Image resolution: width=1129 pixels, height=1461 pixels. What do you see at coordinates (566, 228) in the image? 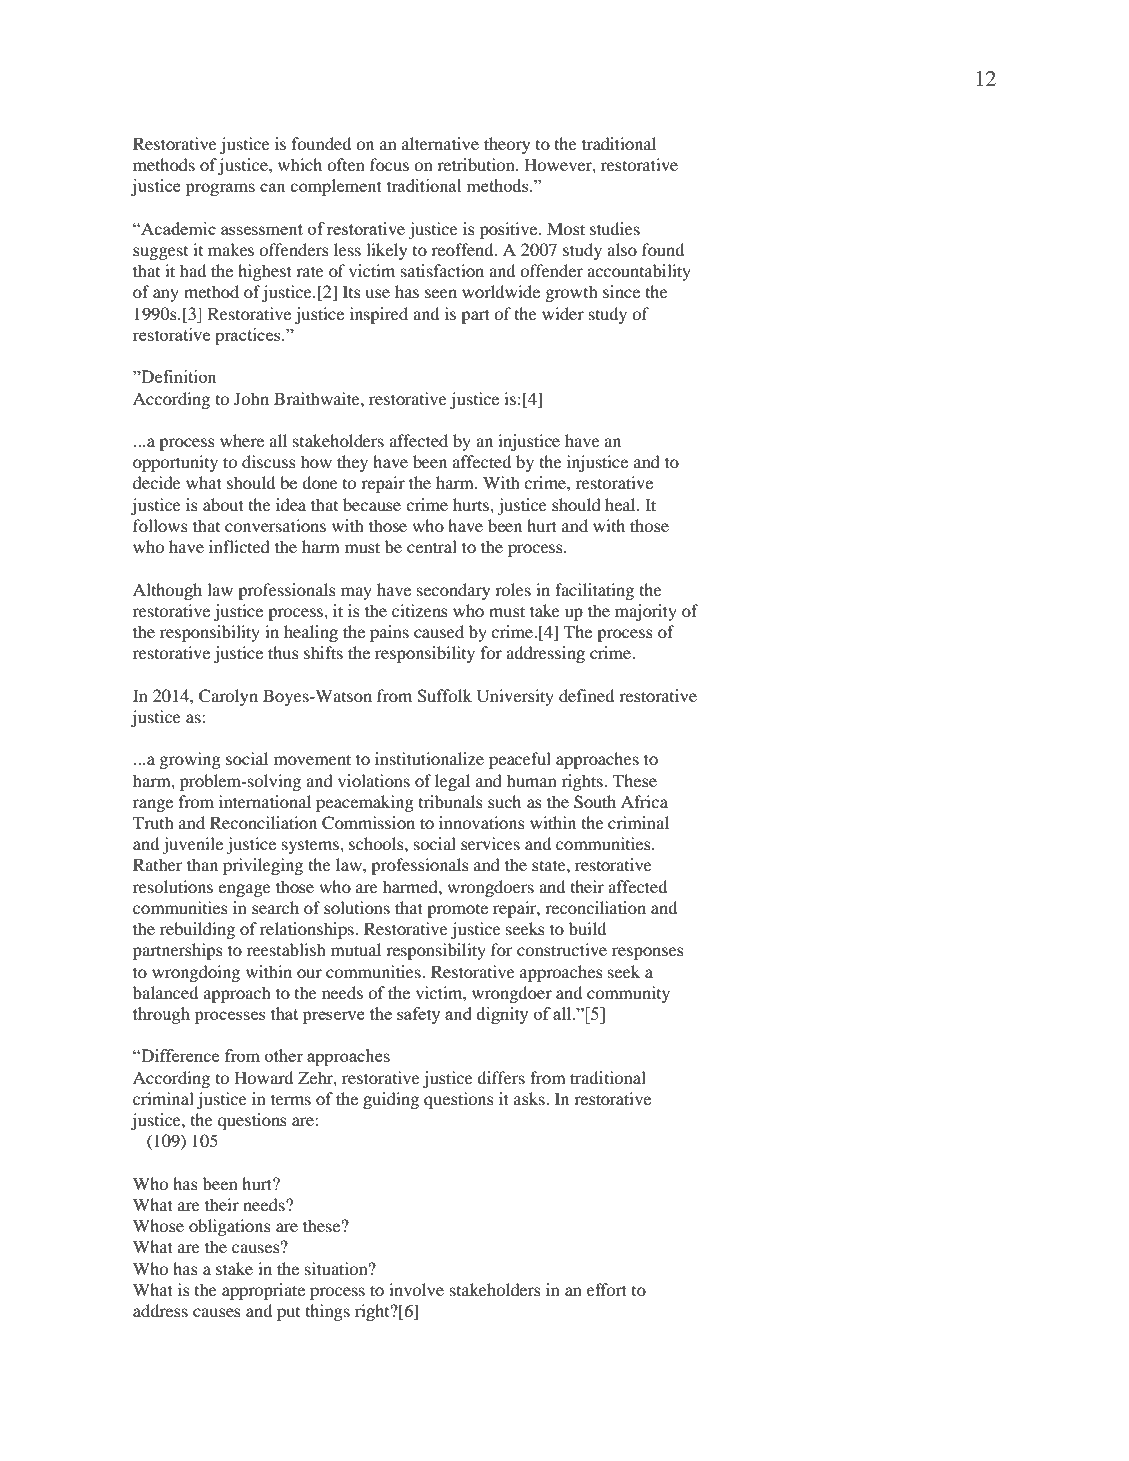
I see `Most` at bounding box center [566, 228].
